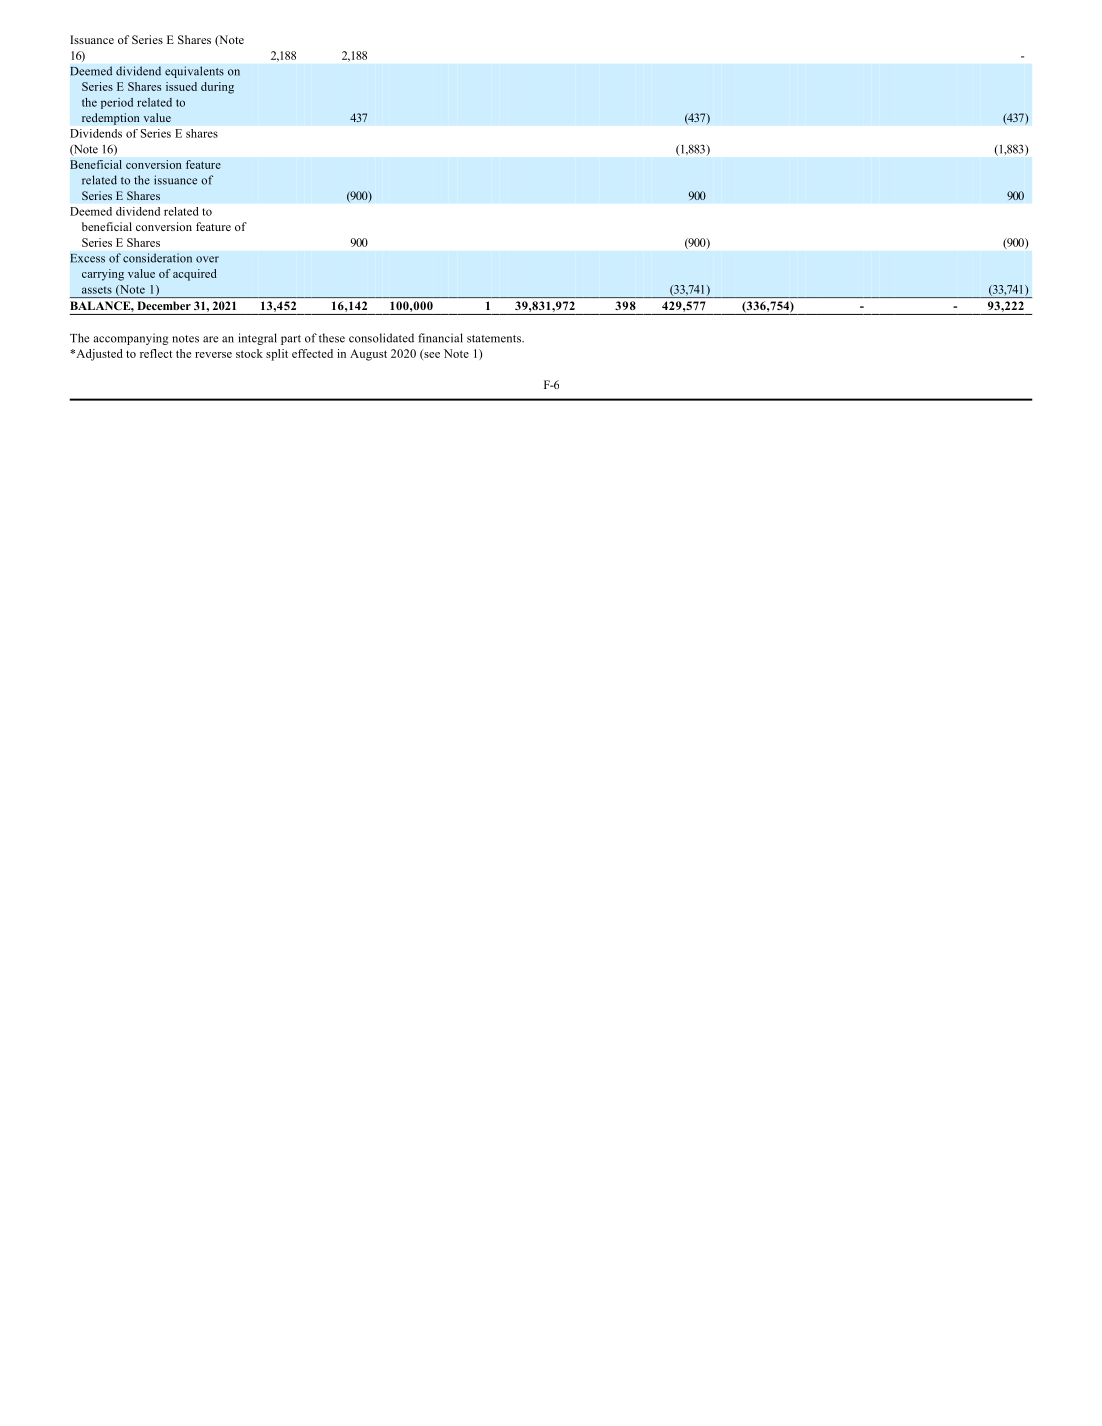  What do you see at coordinates (156, 353) in the screenshot?
I see `reflect` at bounding box center [156, 353].
